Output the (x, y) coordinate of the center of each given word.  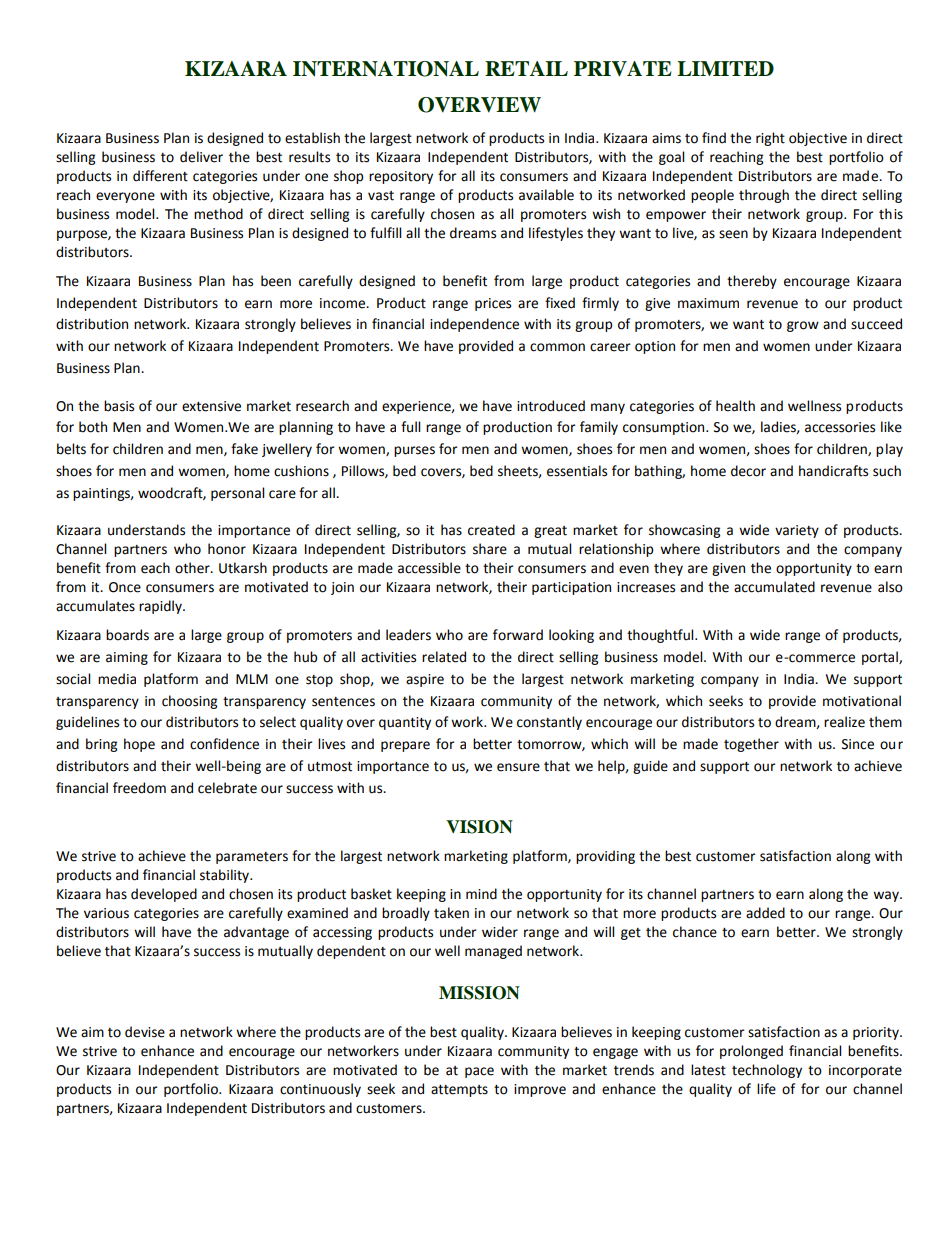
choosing (189, 702)
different (160, 176)
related (444, 657)
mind (481, 894)
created (491, 530)
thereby (752, 282)
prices (493, 304)
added (765, 913)
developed (164, 895)
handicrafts (833, 471)
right (770, 139)
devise (145, 1032)
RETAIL (526, 68)
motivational (862, 701)
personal (237, 494)
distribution (92, 324)
